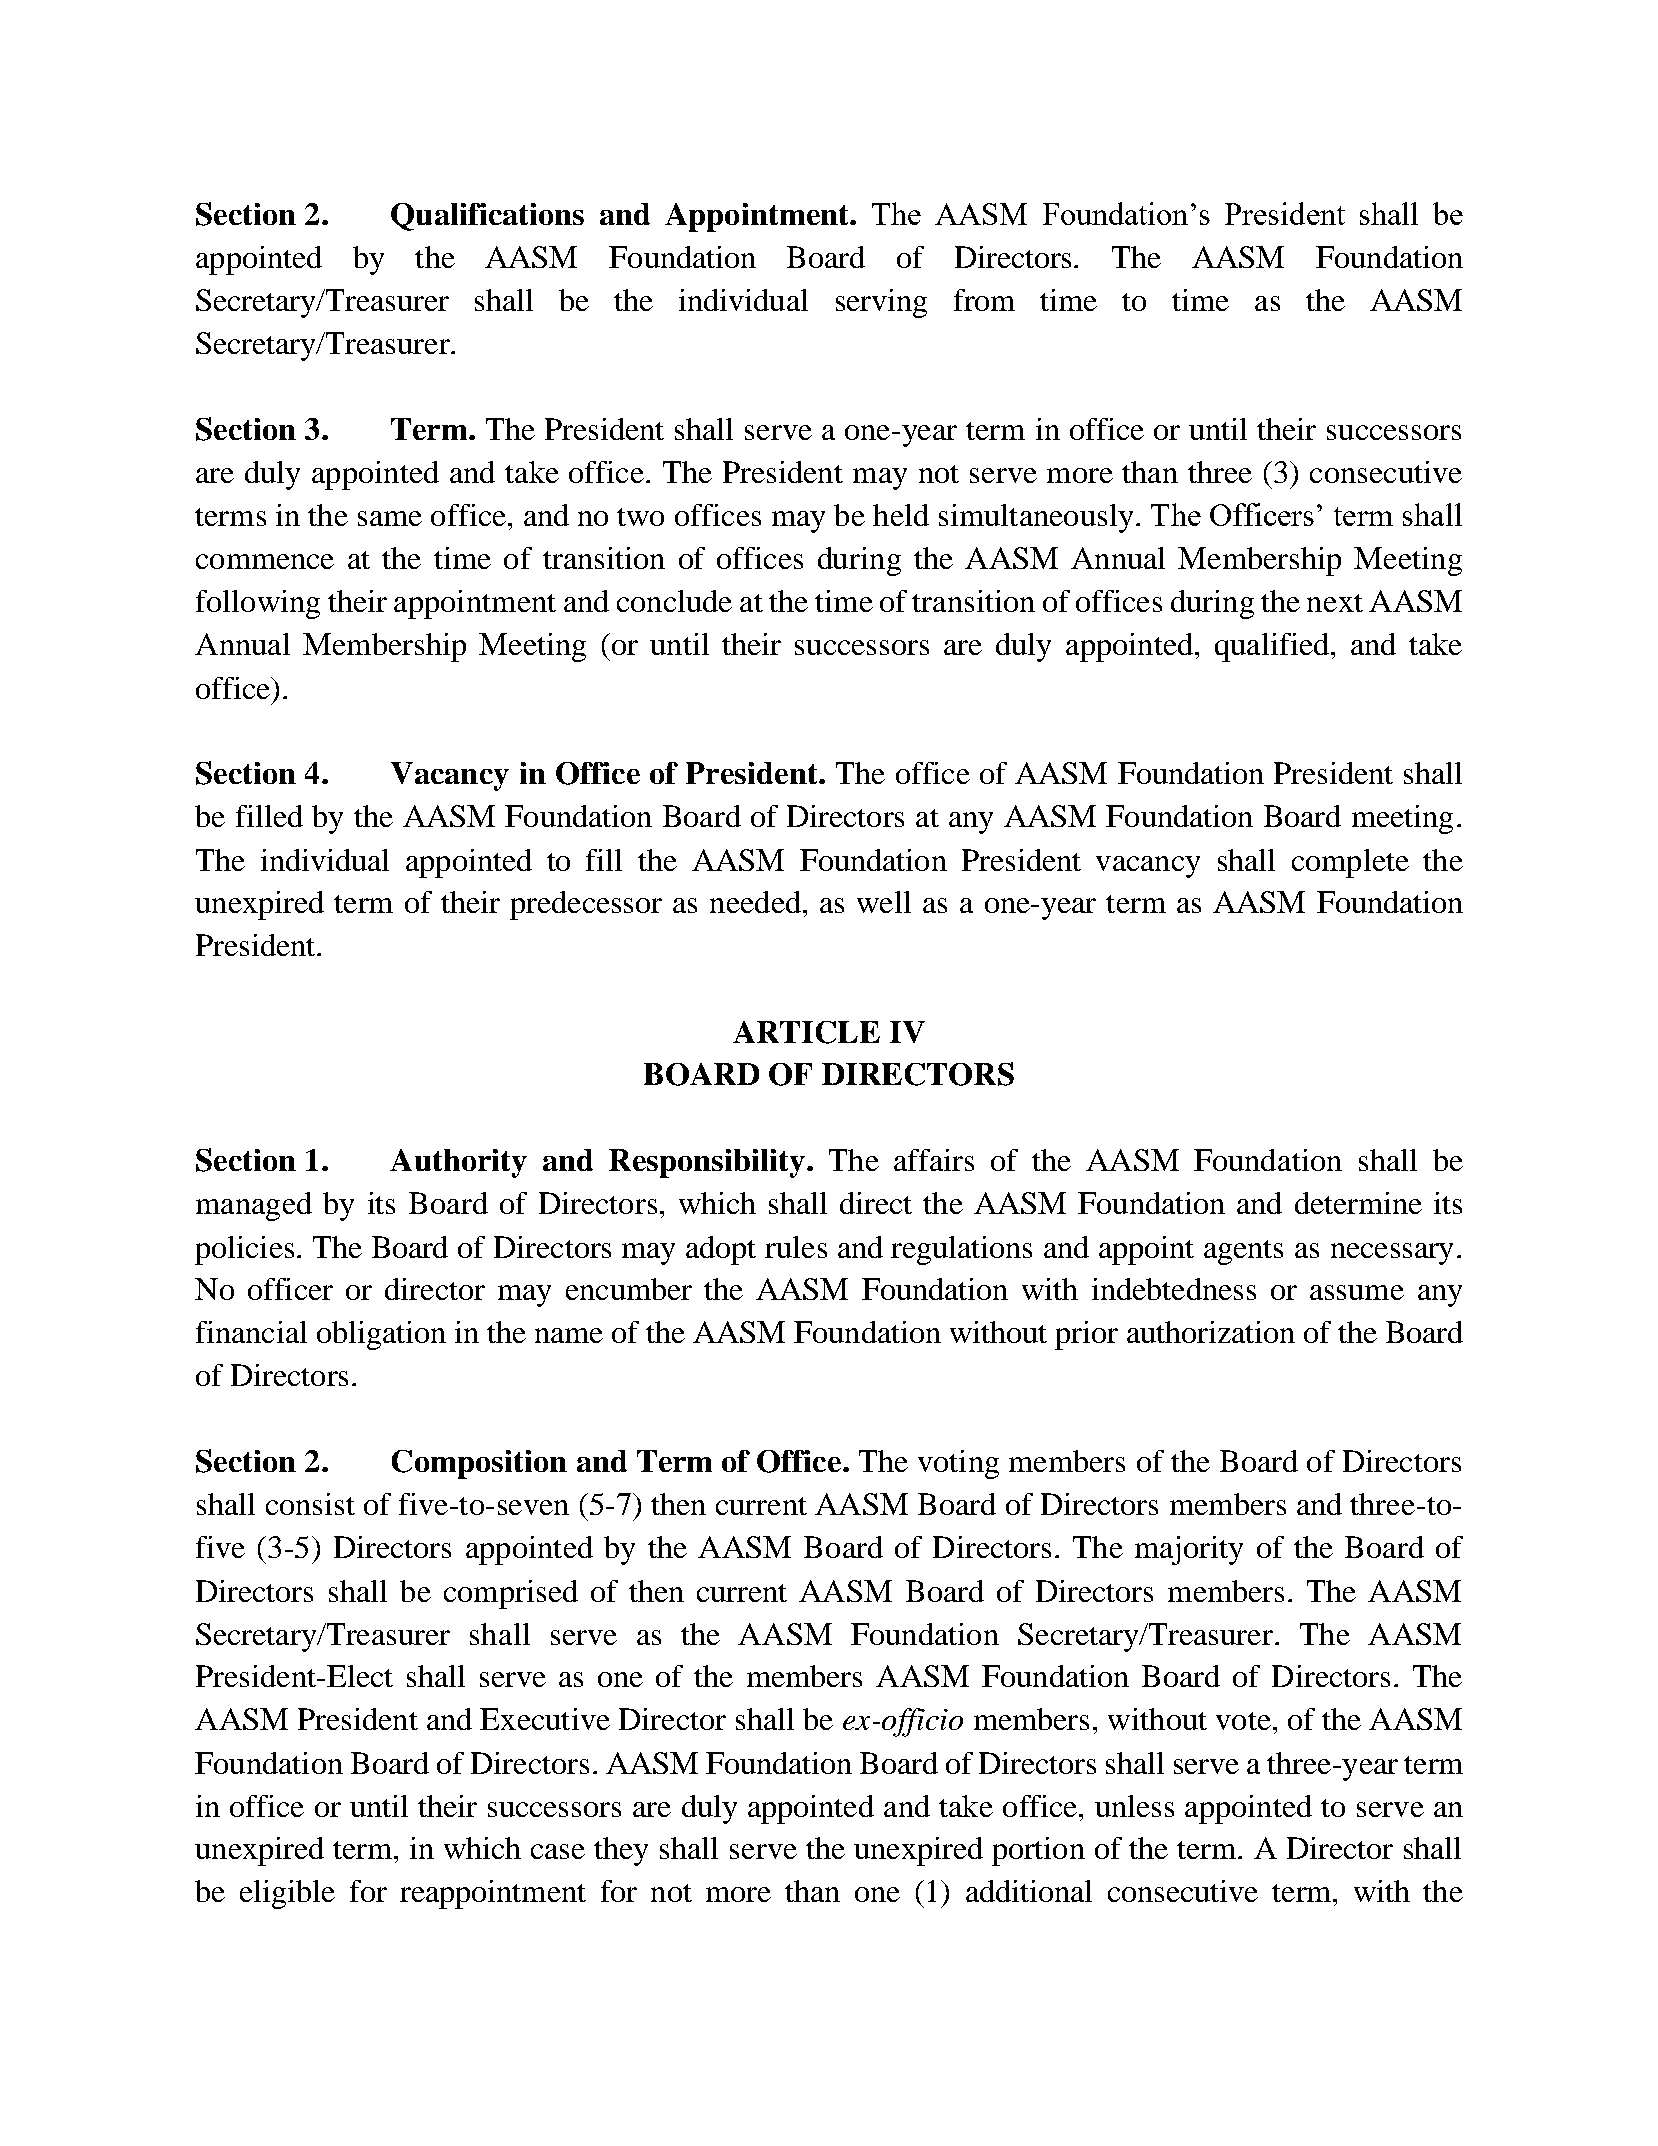 The height and width of the screenshot is (2146, 1658). Describe the element at coordinates (487, 217) in the screenshot. I see `Qualifications` at that location.
